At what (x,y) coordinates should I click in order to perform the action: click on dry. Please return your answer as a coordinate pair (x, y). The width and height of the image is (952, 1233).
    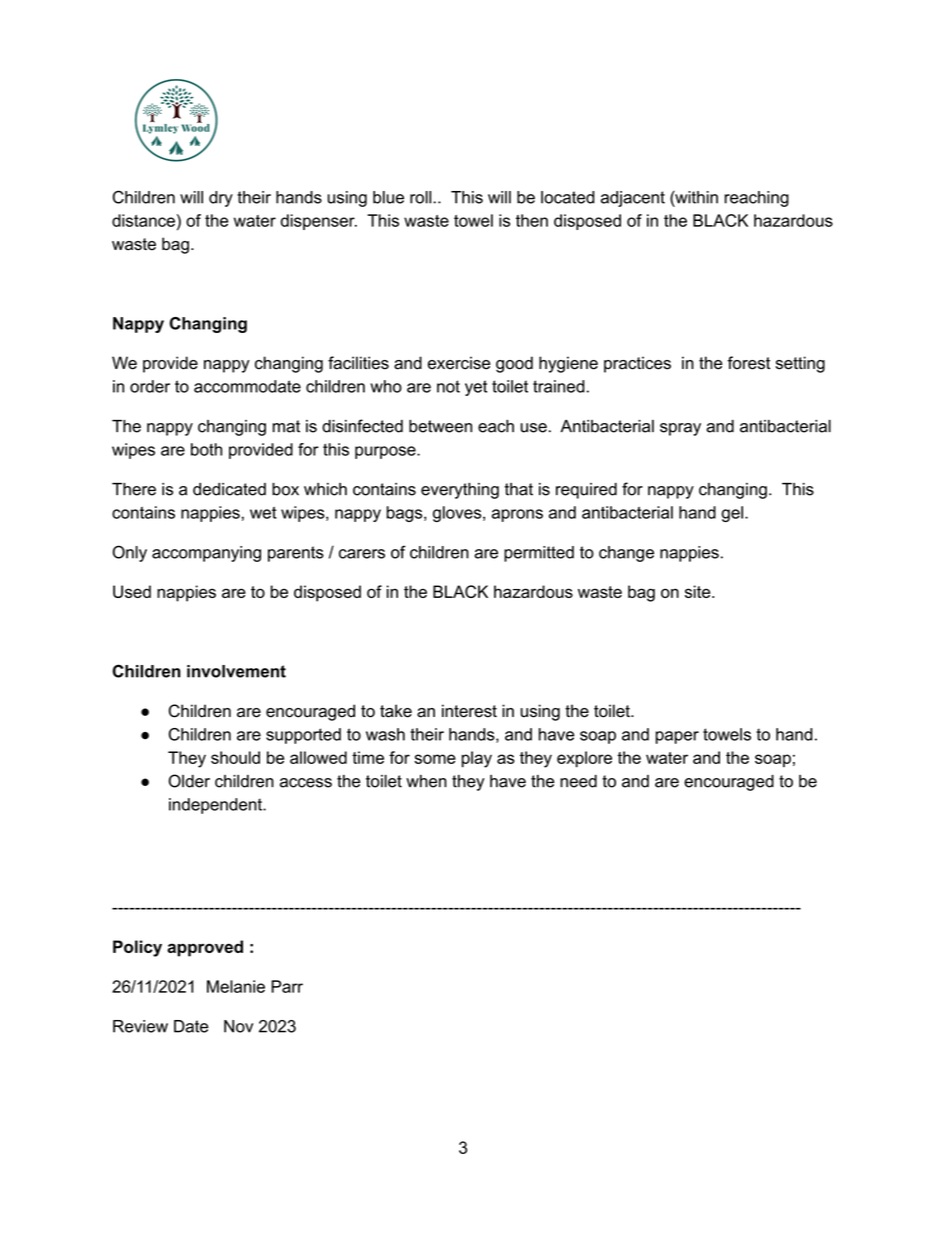
    Looking at the image, I should click on (221, 199).
